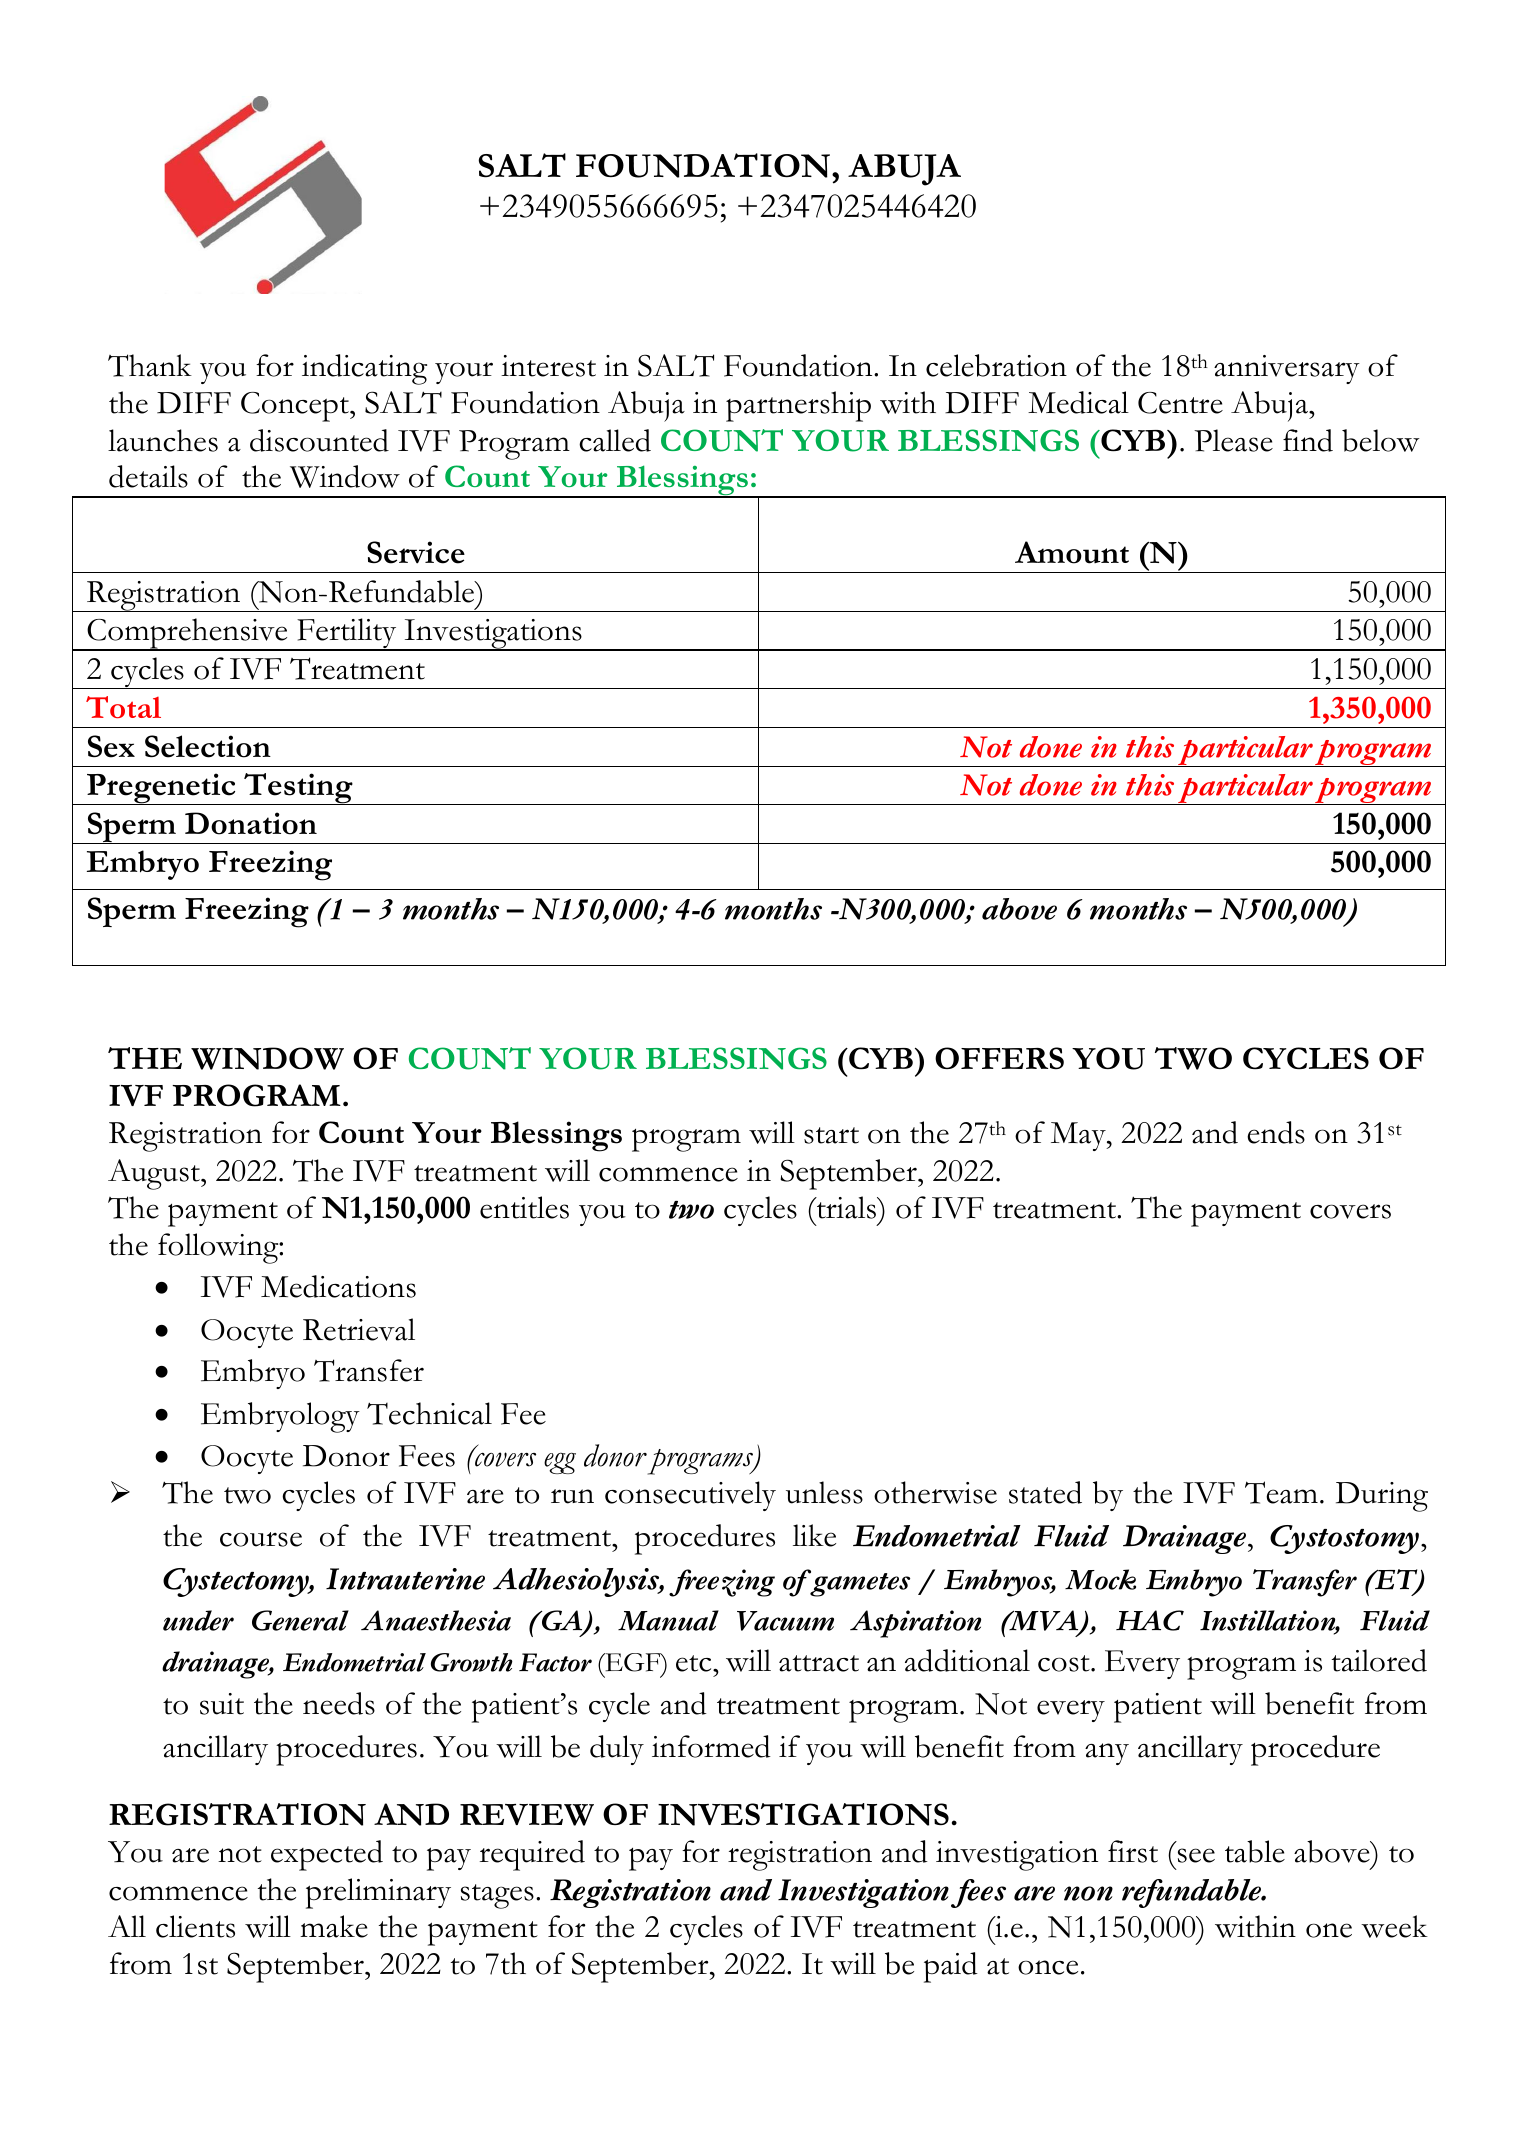  What do you see at coordinates (1233, 440) in the image?
I see `Please` at bounding box center [1233, 440].
